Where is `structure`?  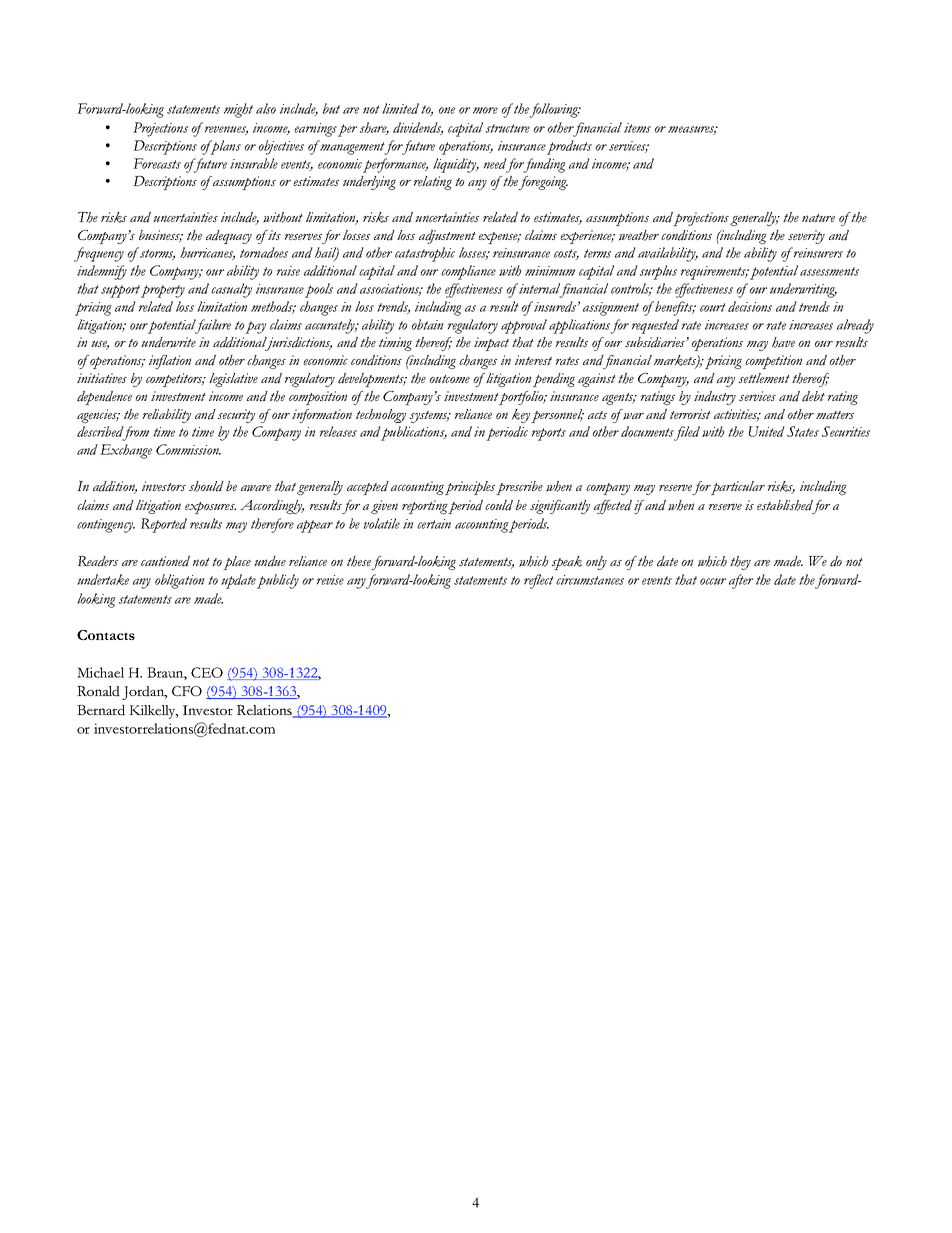 structure is located at coordinates (508, 128).
